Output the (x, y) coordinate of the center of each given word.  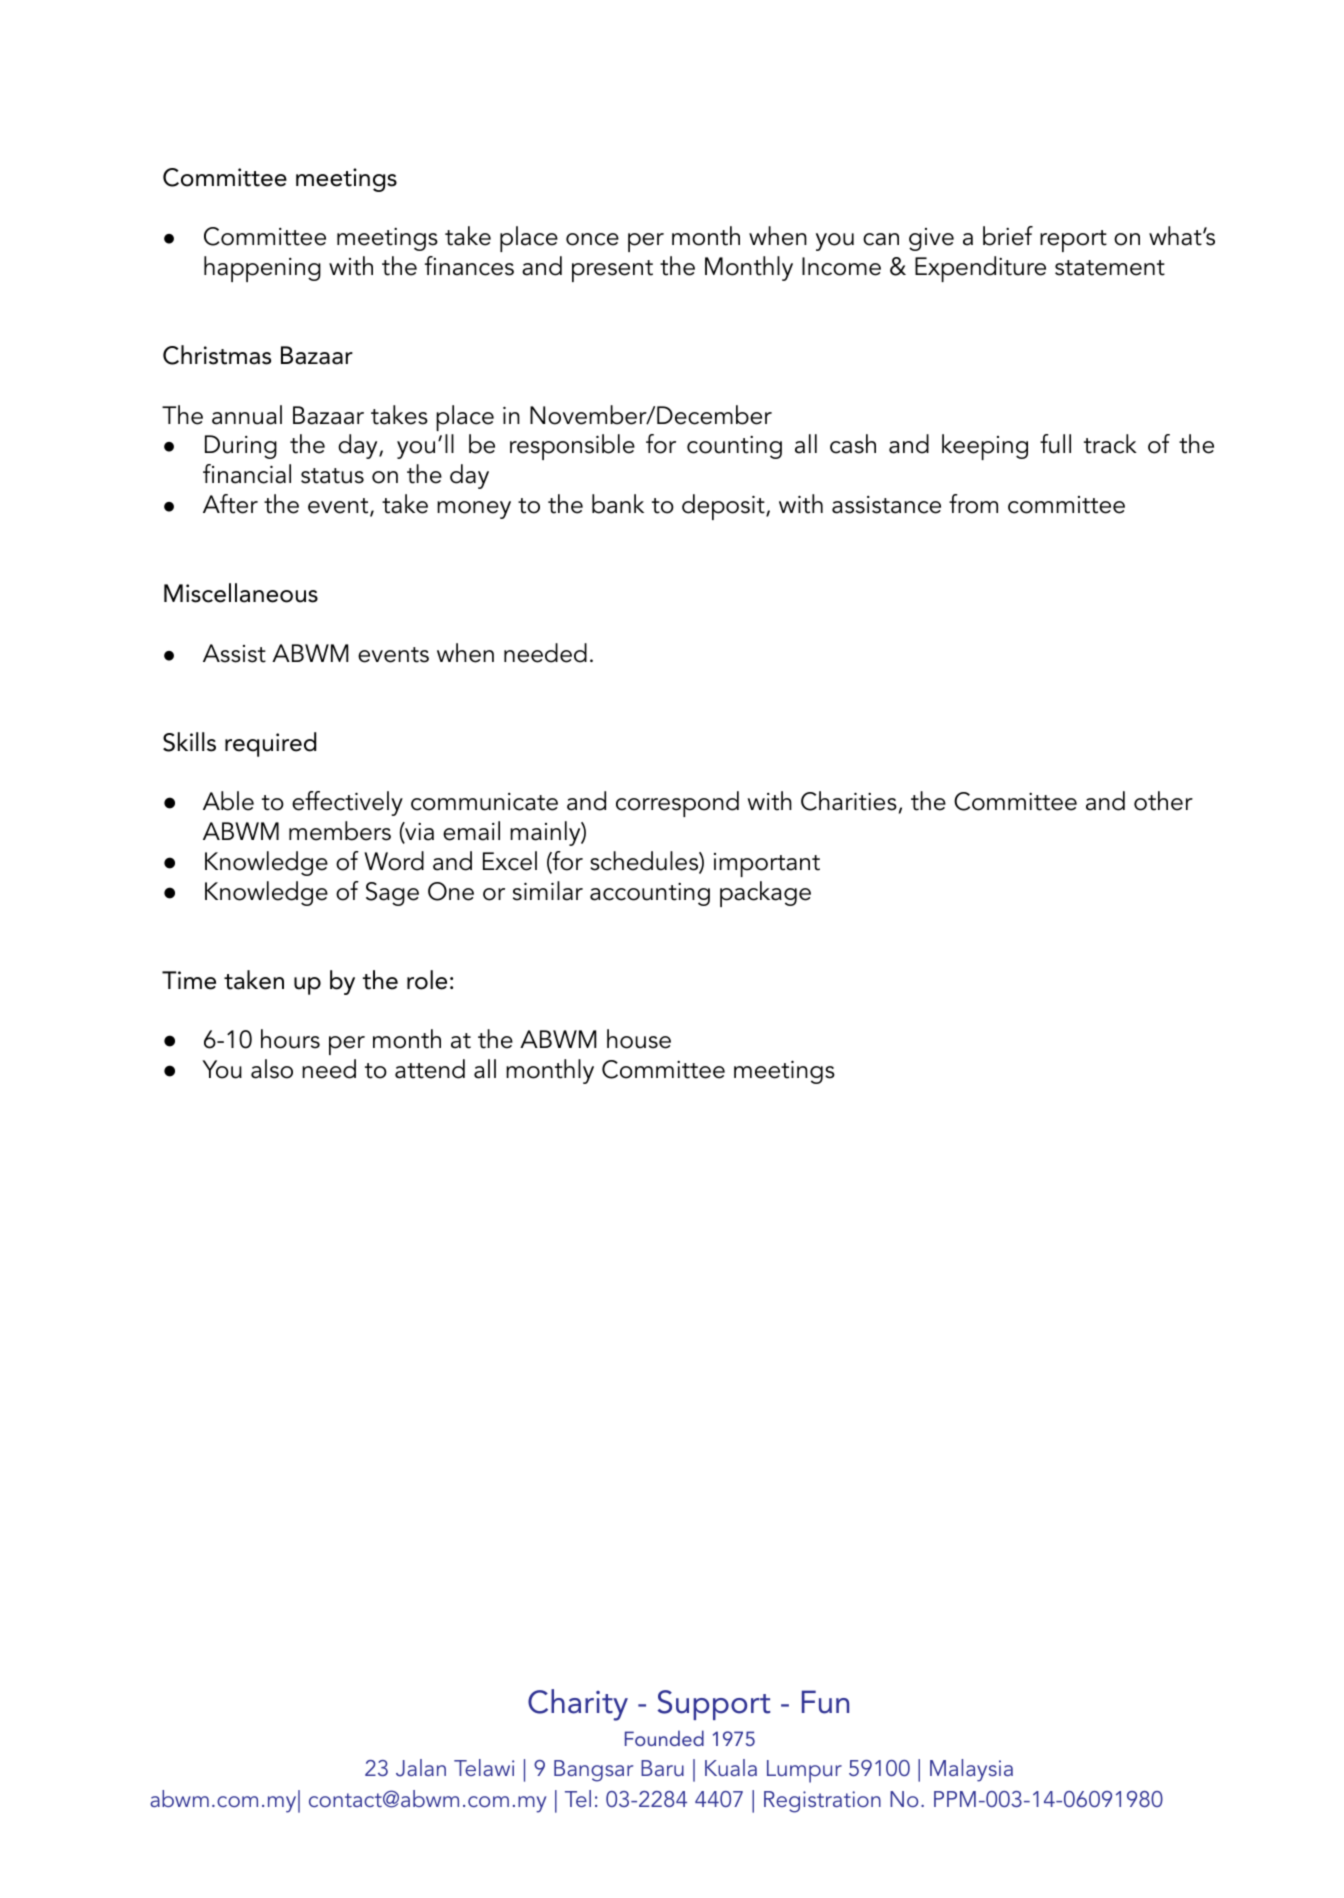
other (1163, 801)
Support (713, 1705)
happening (262, 269)
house (639, 1039)
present (612, 271)
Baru (662, 1768)
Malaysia (971, 1770)
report (1073, 241)
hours (290, 1039)
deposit (724, 507)
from (973, 504)
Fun (825, 1702)
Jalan (421, 1768)
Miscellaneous (241, 593)
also (272, 1069)
